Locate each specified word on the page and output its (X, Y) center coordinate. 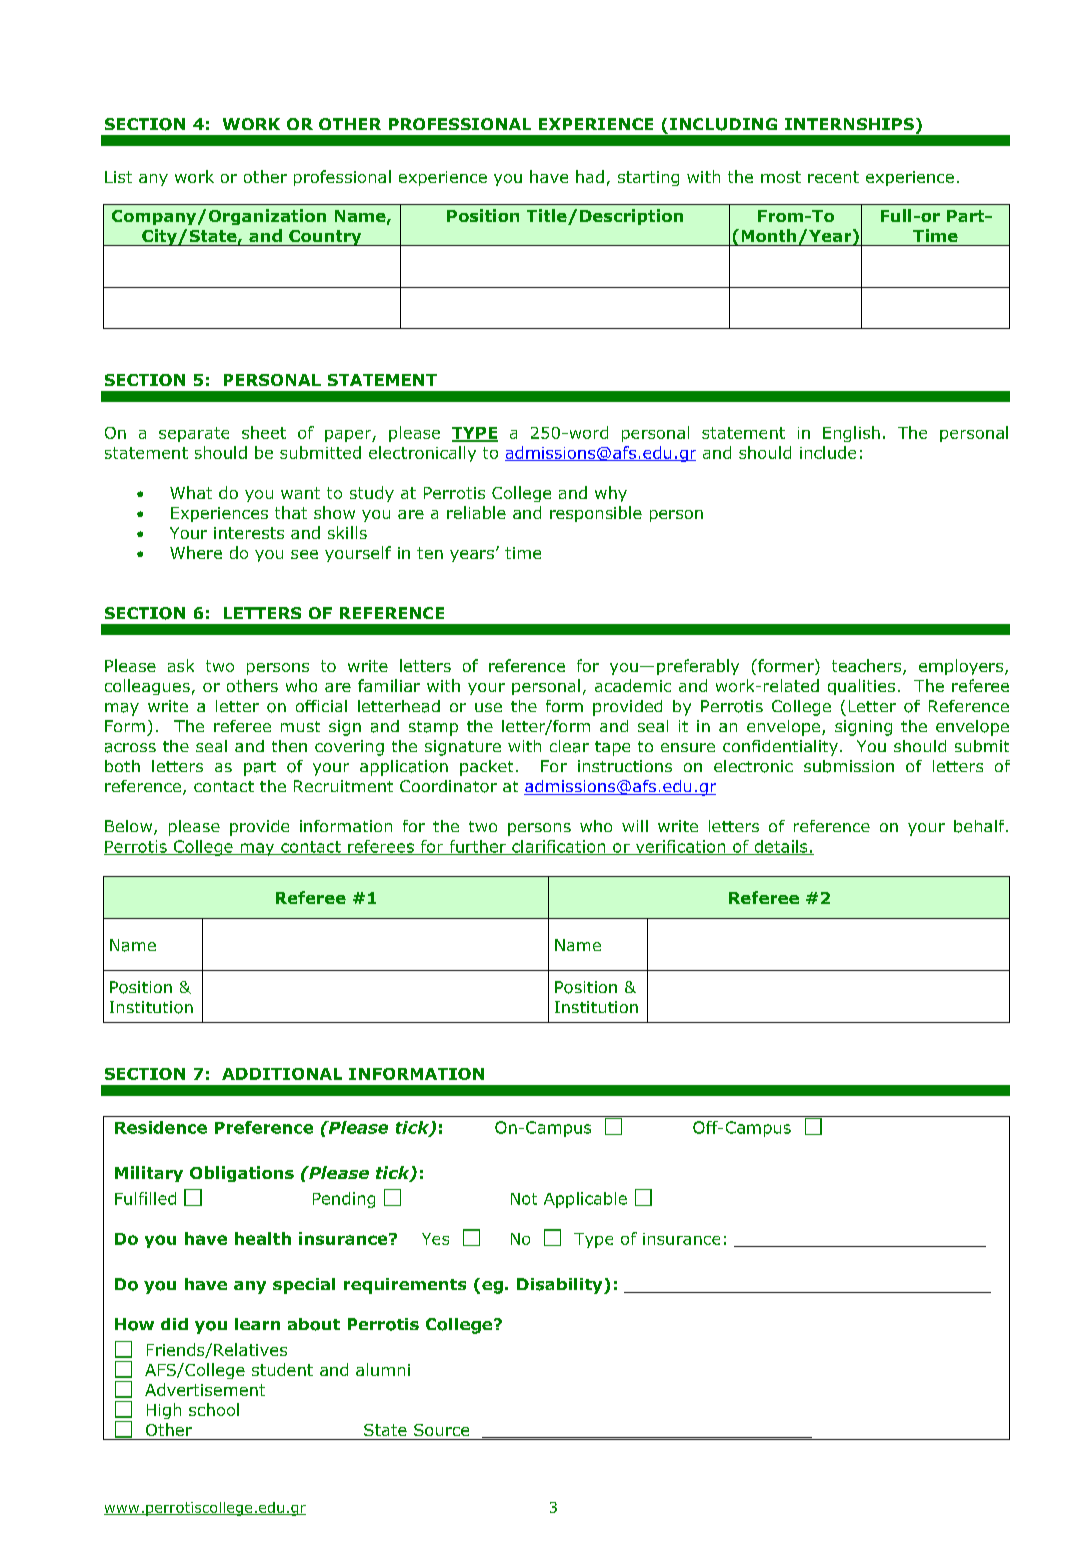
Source (441, 1430)
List (118, 177)
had (590, 176)
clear (569, 746)
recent (833, 177)
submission (849, 766)
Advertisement (205, 1389)
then (289, 746)
